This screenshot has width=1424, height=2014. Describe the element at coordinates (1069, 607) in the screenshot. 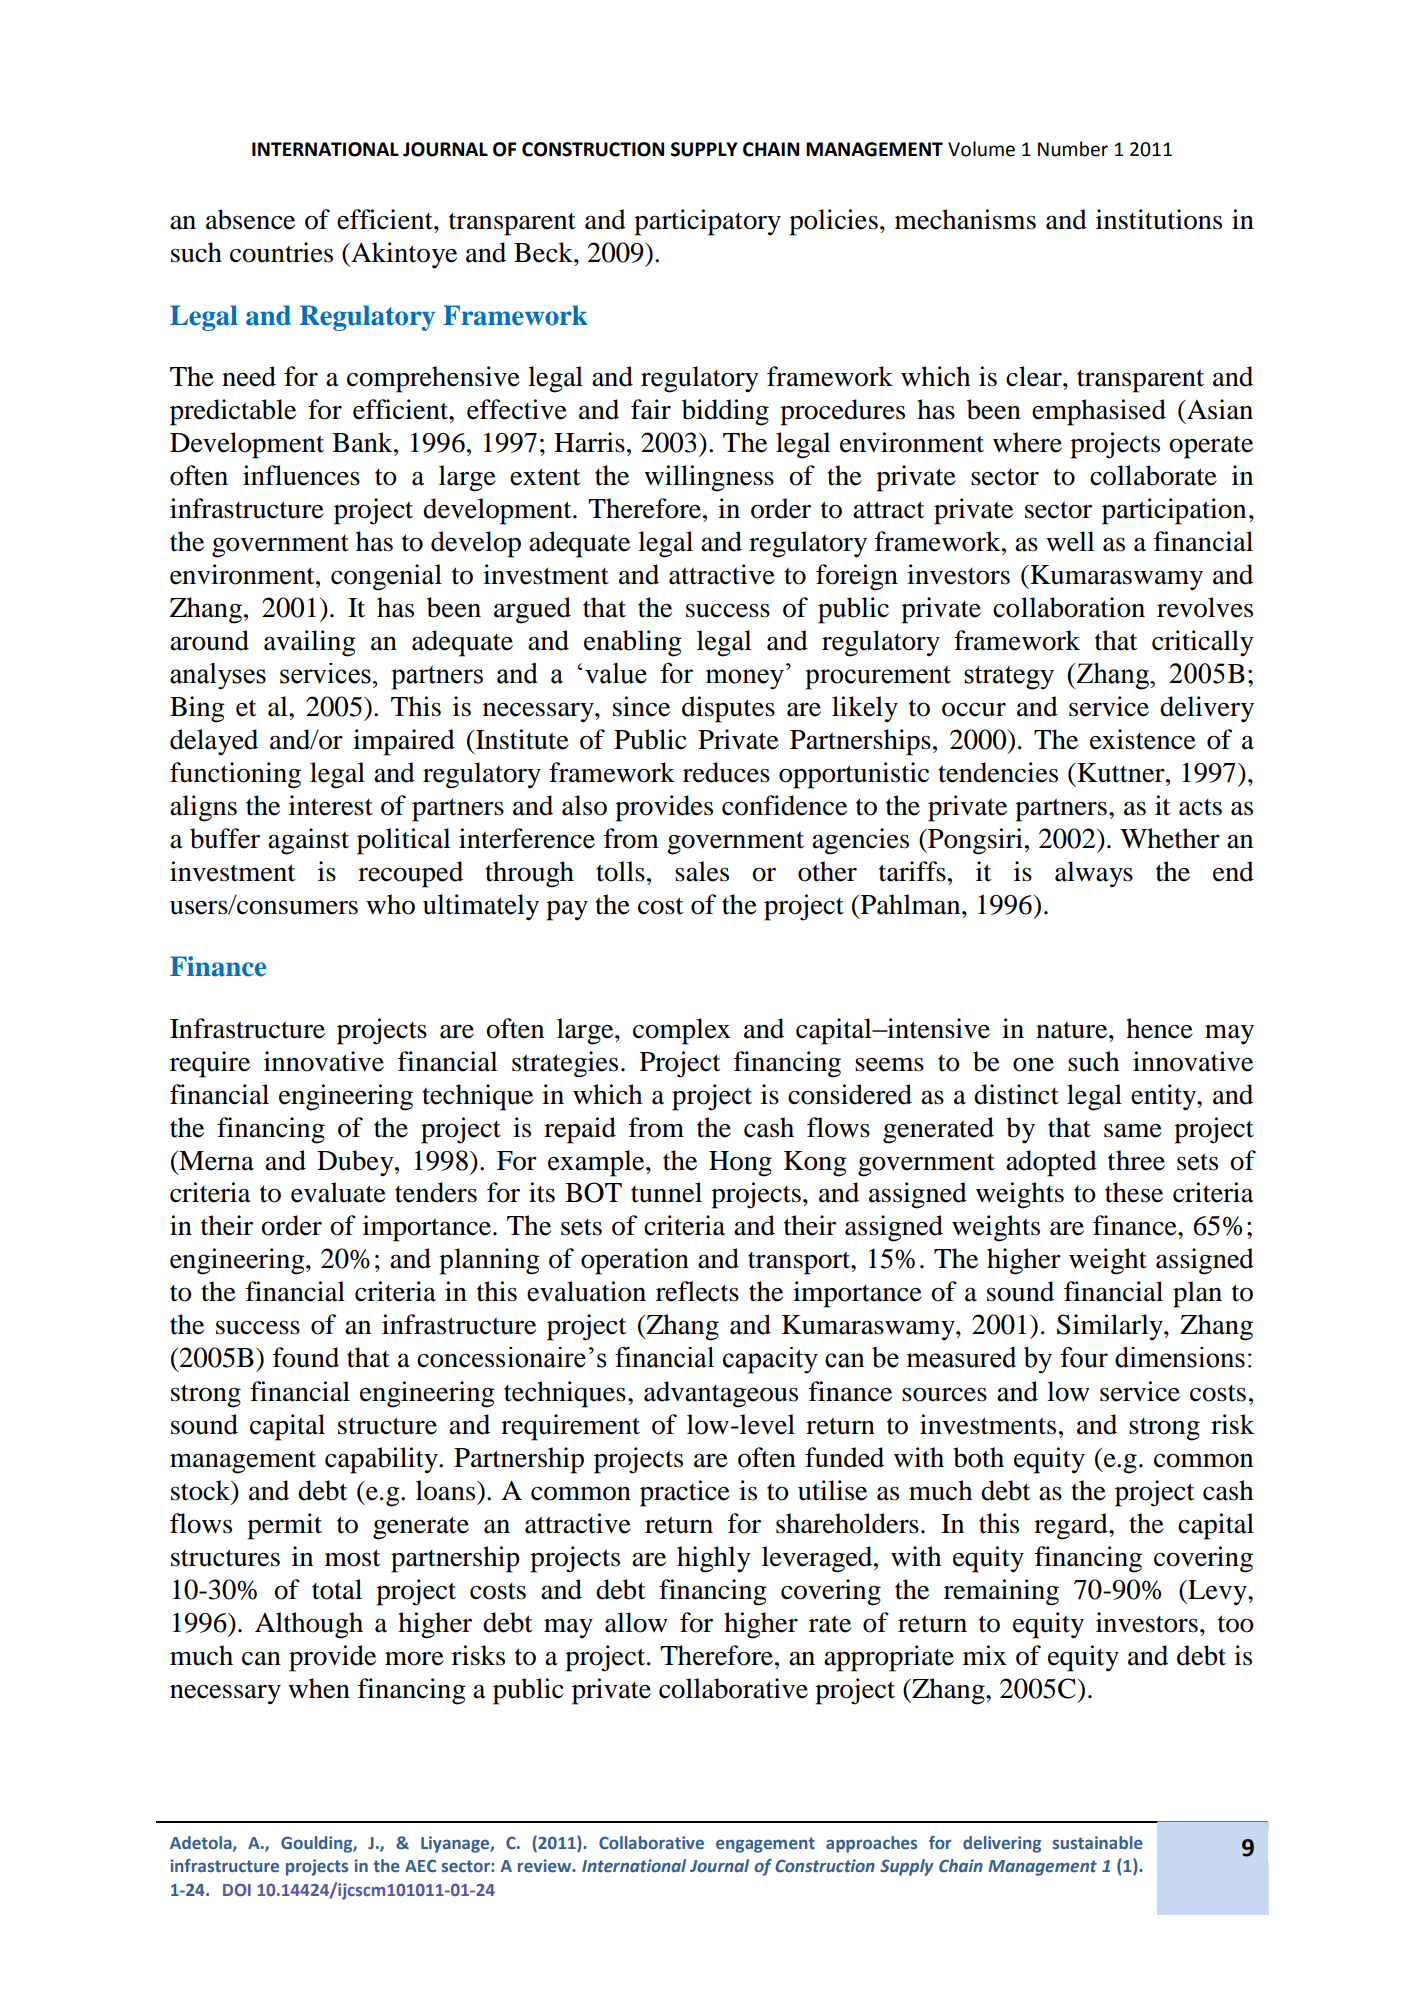

I see `collaboration` at that location.
